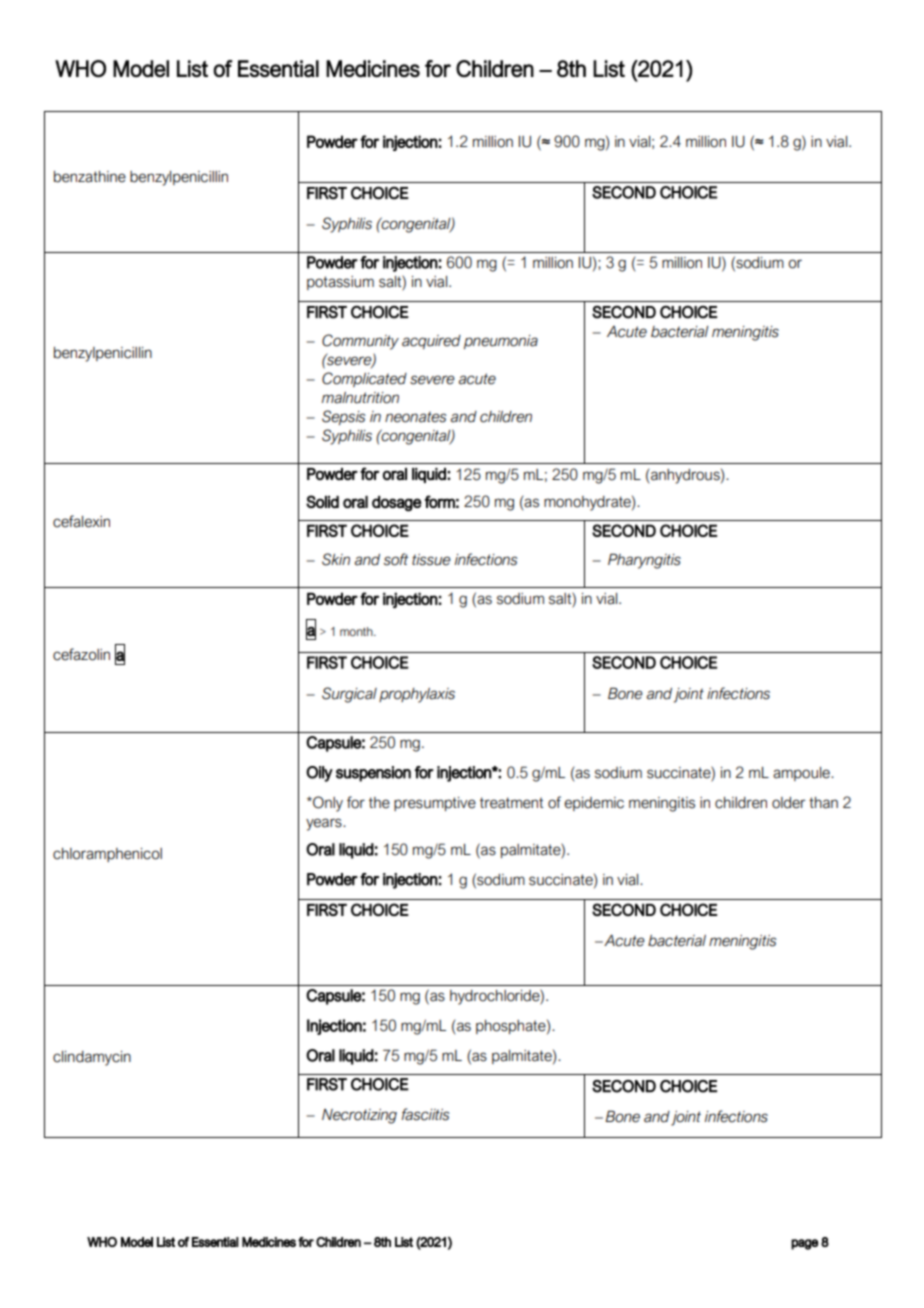 The height and width of the image is (1308, 924). I want to click on Oily, so click(319, 774).
